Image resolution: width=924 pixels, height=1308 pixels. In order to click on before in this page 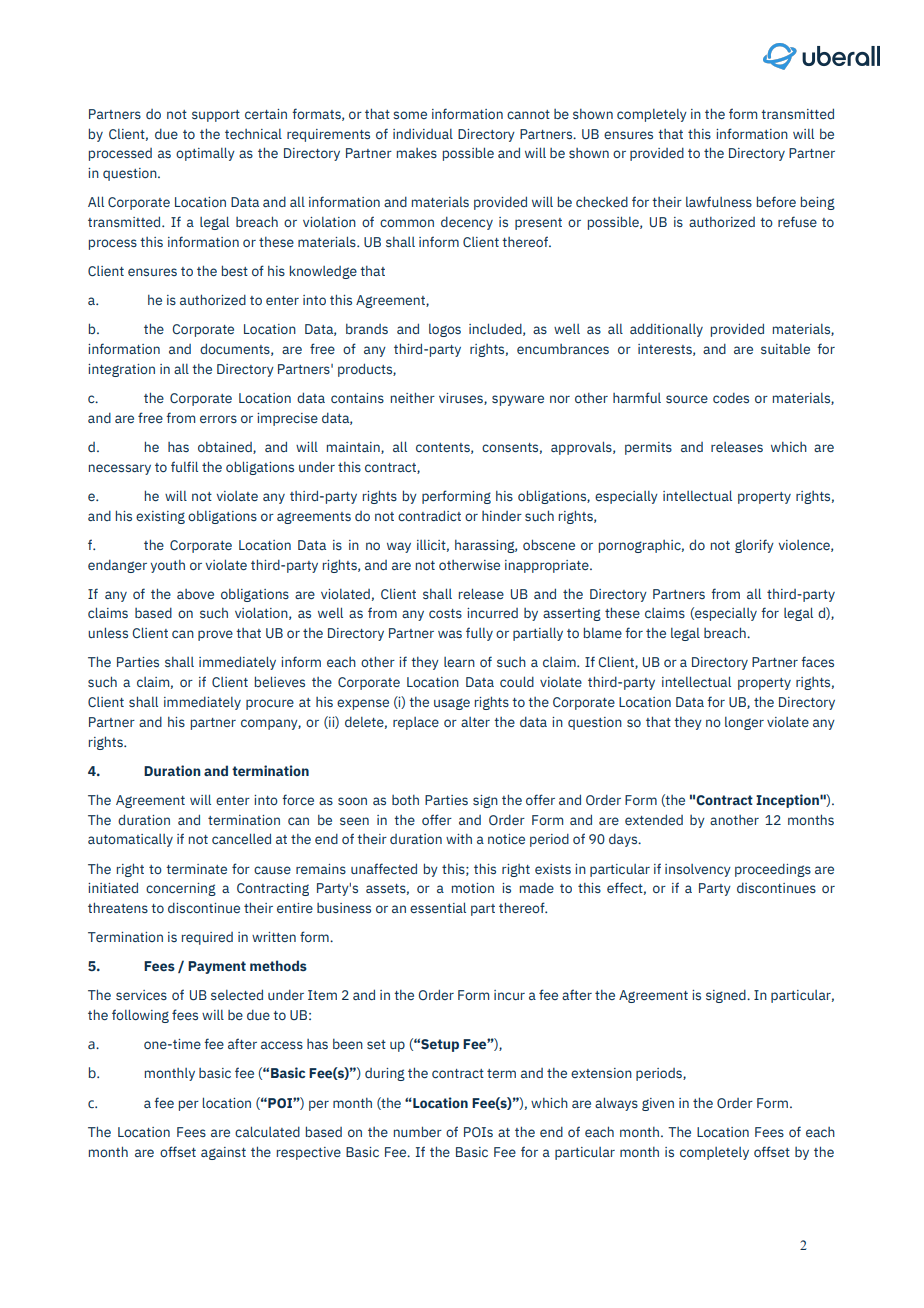, I will do `click(776, 201)`.
